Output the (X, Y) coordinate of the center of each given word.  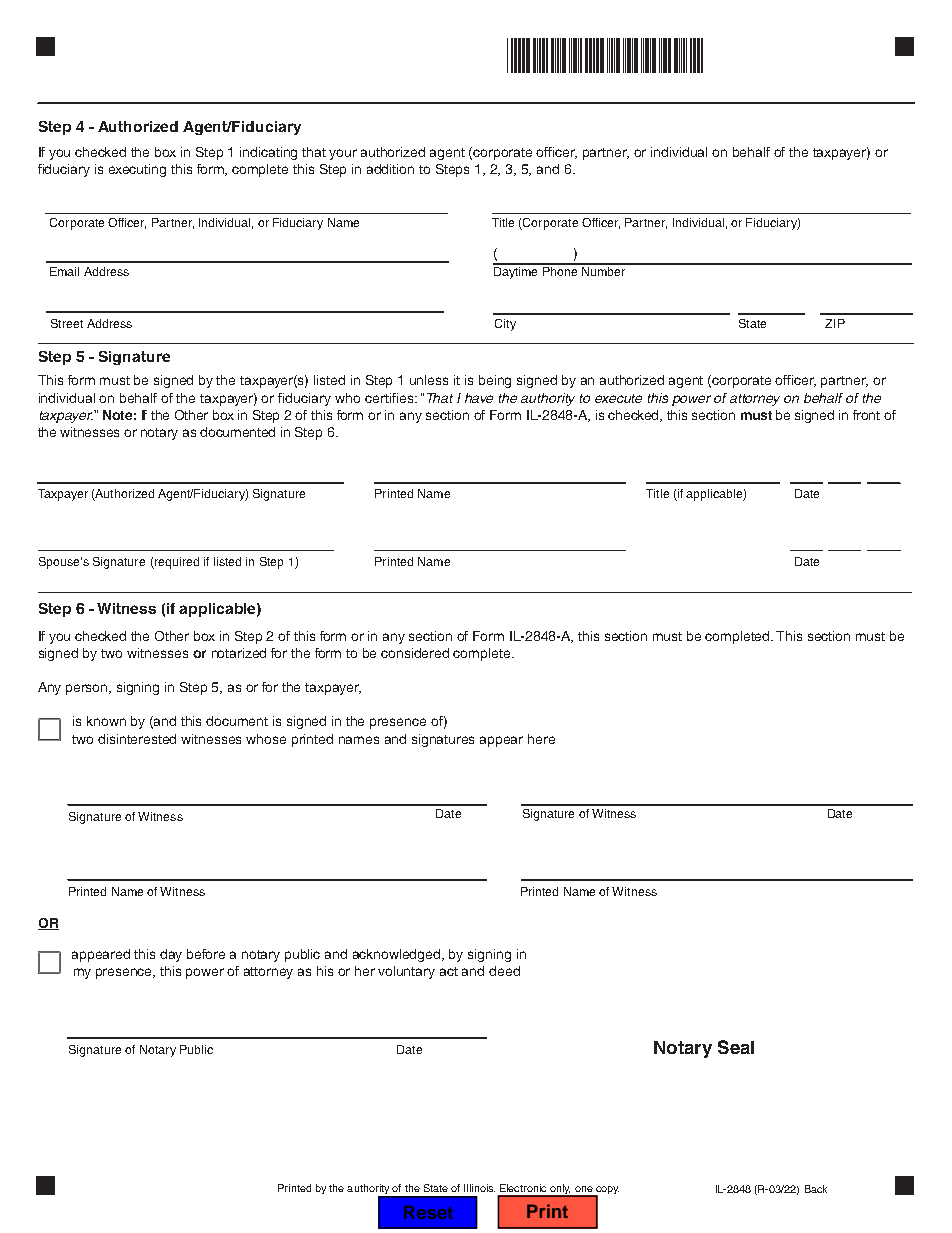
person (88, 689)
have (479, 398)
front (866, 415)
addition (390, 169)
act (449, 971)
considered (415, 653)
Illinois (479, 1188)
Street (67, 323)
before (206, 954)
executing (137, 170)
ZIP (835, 323)
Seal (736, 1047)
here (541, 739)
